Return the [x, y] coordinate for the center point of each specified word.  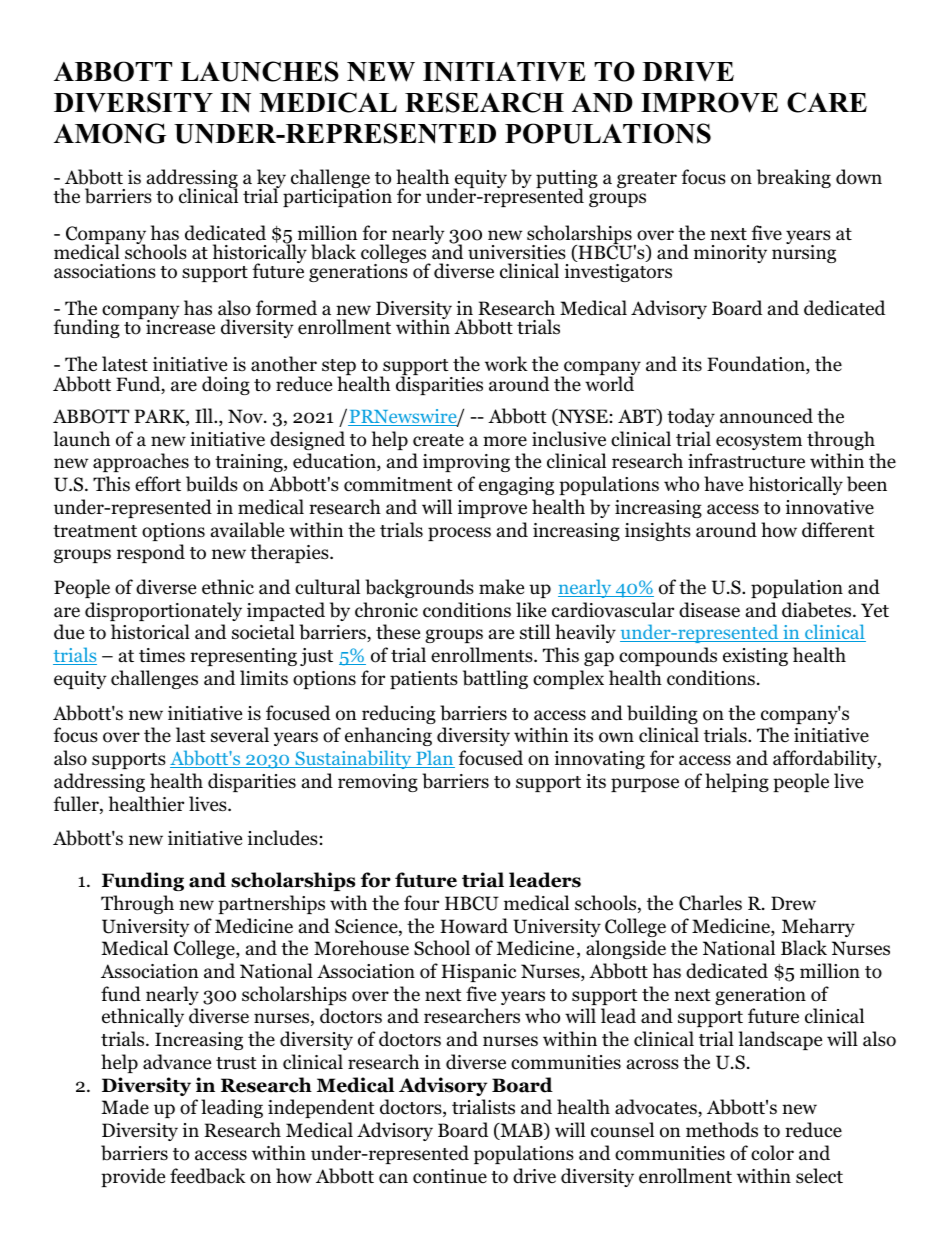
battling [495, 679]
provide [133, 1177]
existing [755, 657]
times [162, 655]
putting [567, 180]
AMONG [110, 133]
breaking [794, 178]
